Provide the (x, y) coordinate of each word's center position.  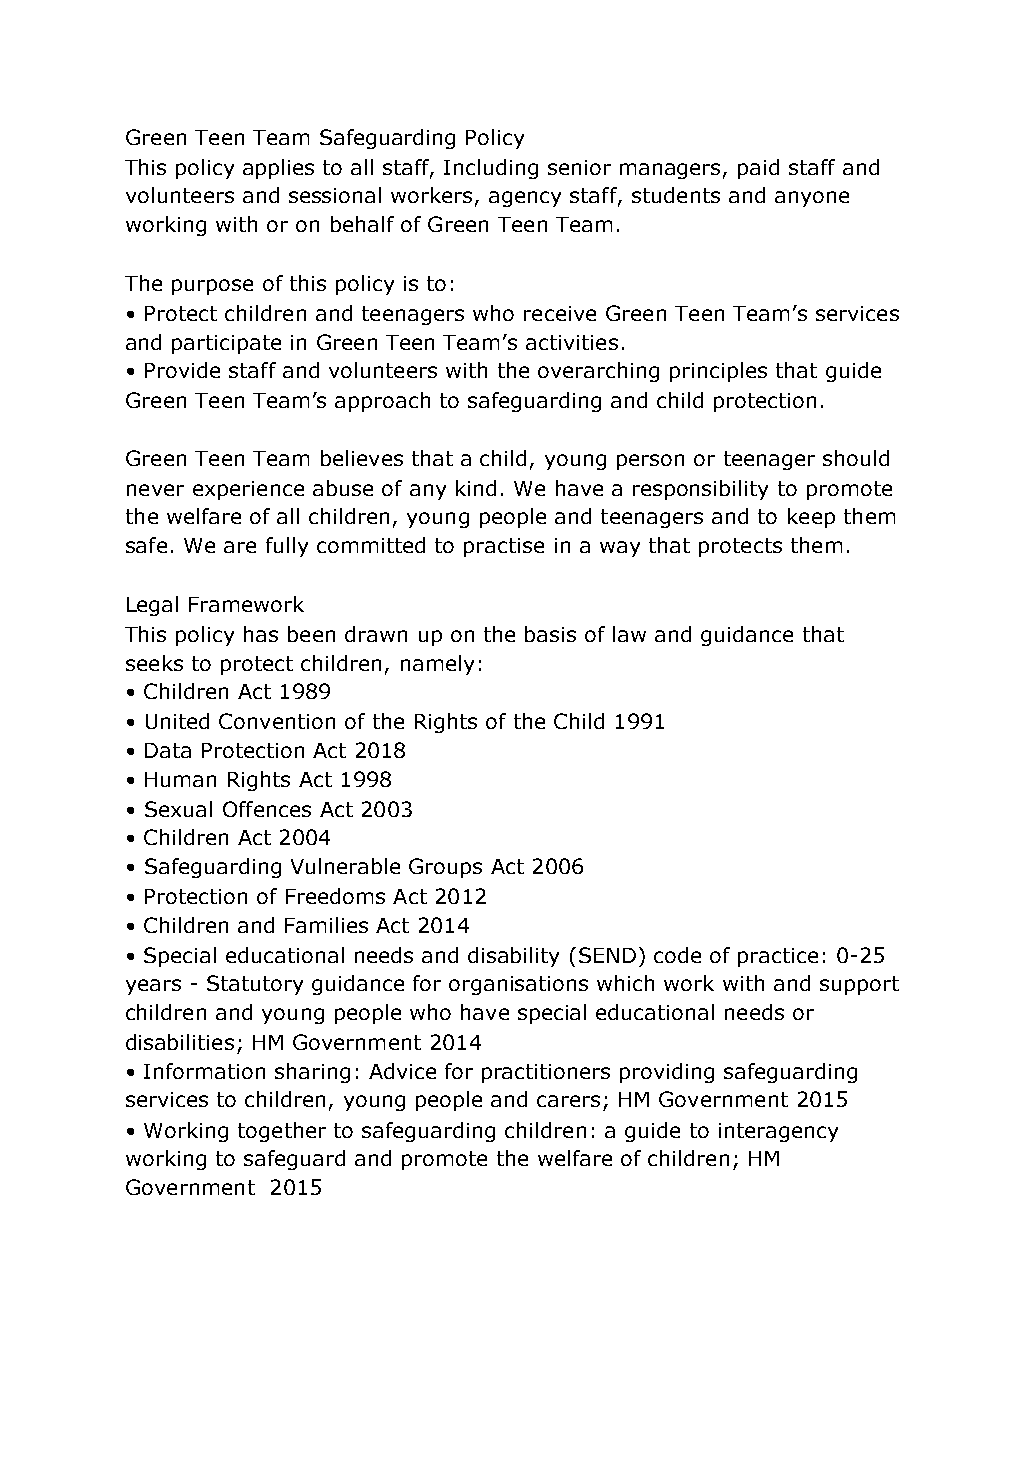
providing (667, 1073)
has (261, 634)
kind (476, 488)
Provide (182, 370)
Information (204, 1071)
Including (491, 169)
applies (278, 169)
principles (718, 372)
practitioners (546, 1073)
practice (778, 957)
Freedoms (335, 896)
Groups (445, 868)
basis (550, 634)
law (629, 634)
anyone (812, 199)
